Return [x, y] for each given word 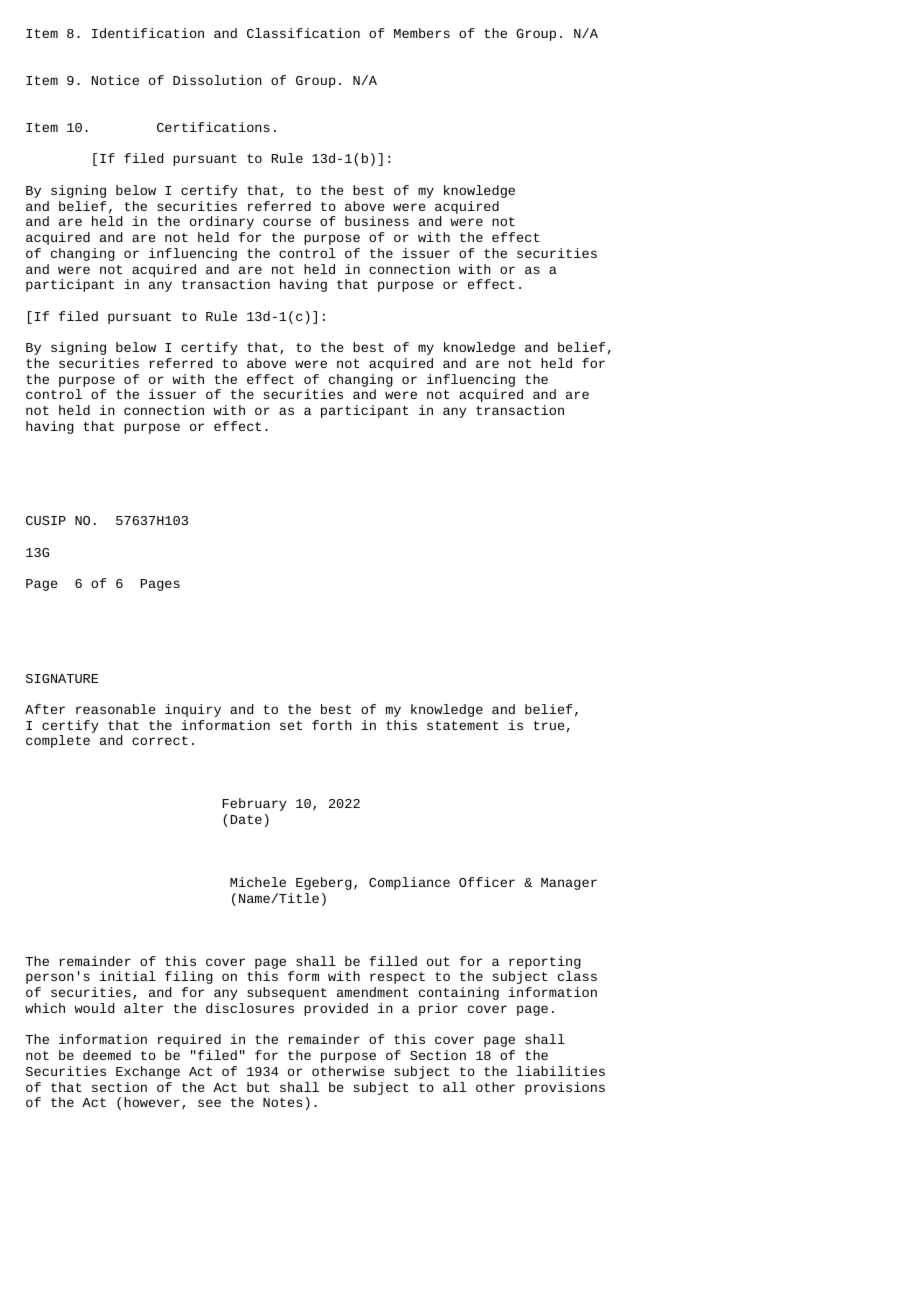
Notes [282, 1102]
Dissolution [217, 80]
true [549, 725]
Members [422, 33]
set [291, 725]
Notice [115, 80]
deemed [107, 1055]
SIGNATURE [62, 678]
